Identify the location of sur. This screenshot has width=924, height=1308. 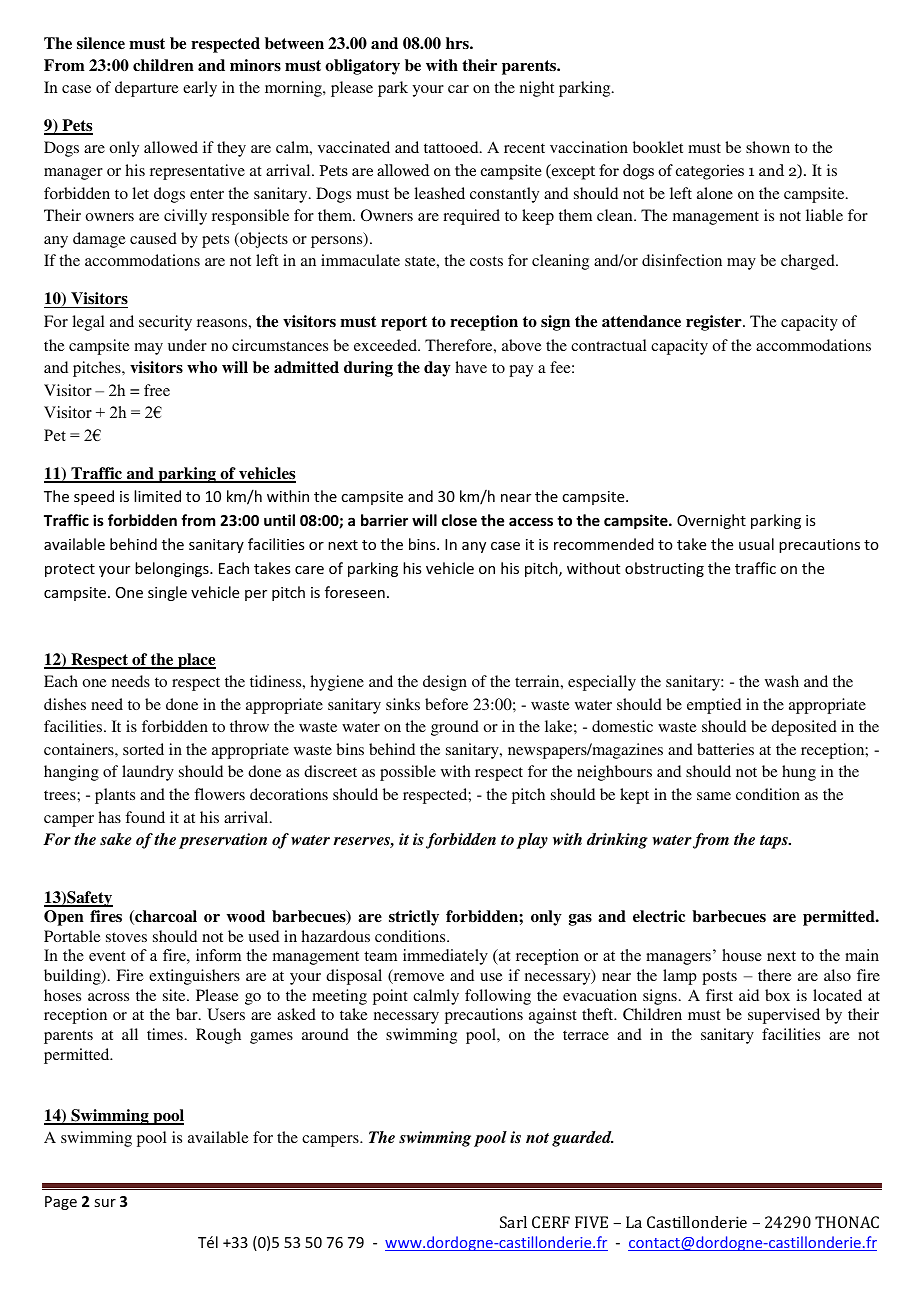
(105, 1203).
